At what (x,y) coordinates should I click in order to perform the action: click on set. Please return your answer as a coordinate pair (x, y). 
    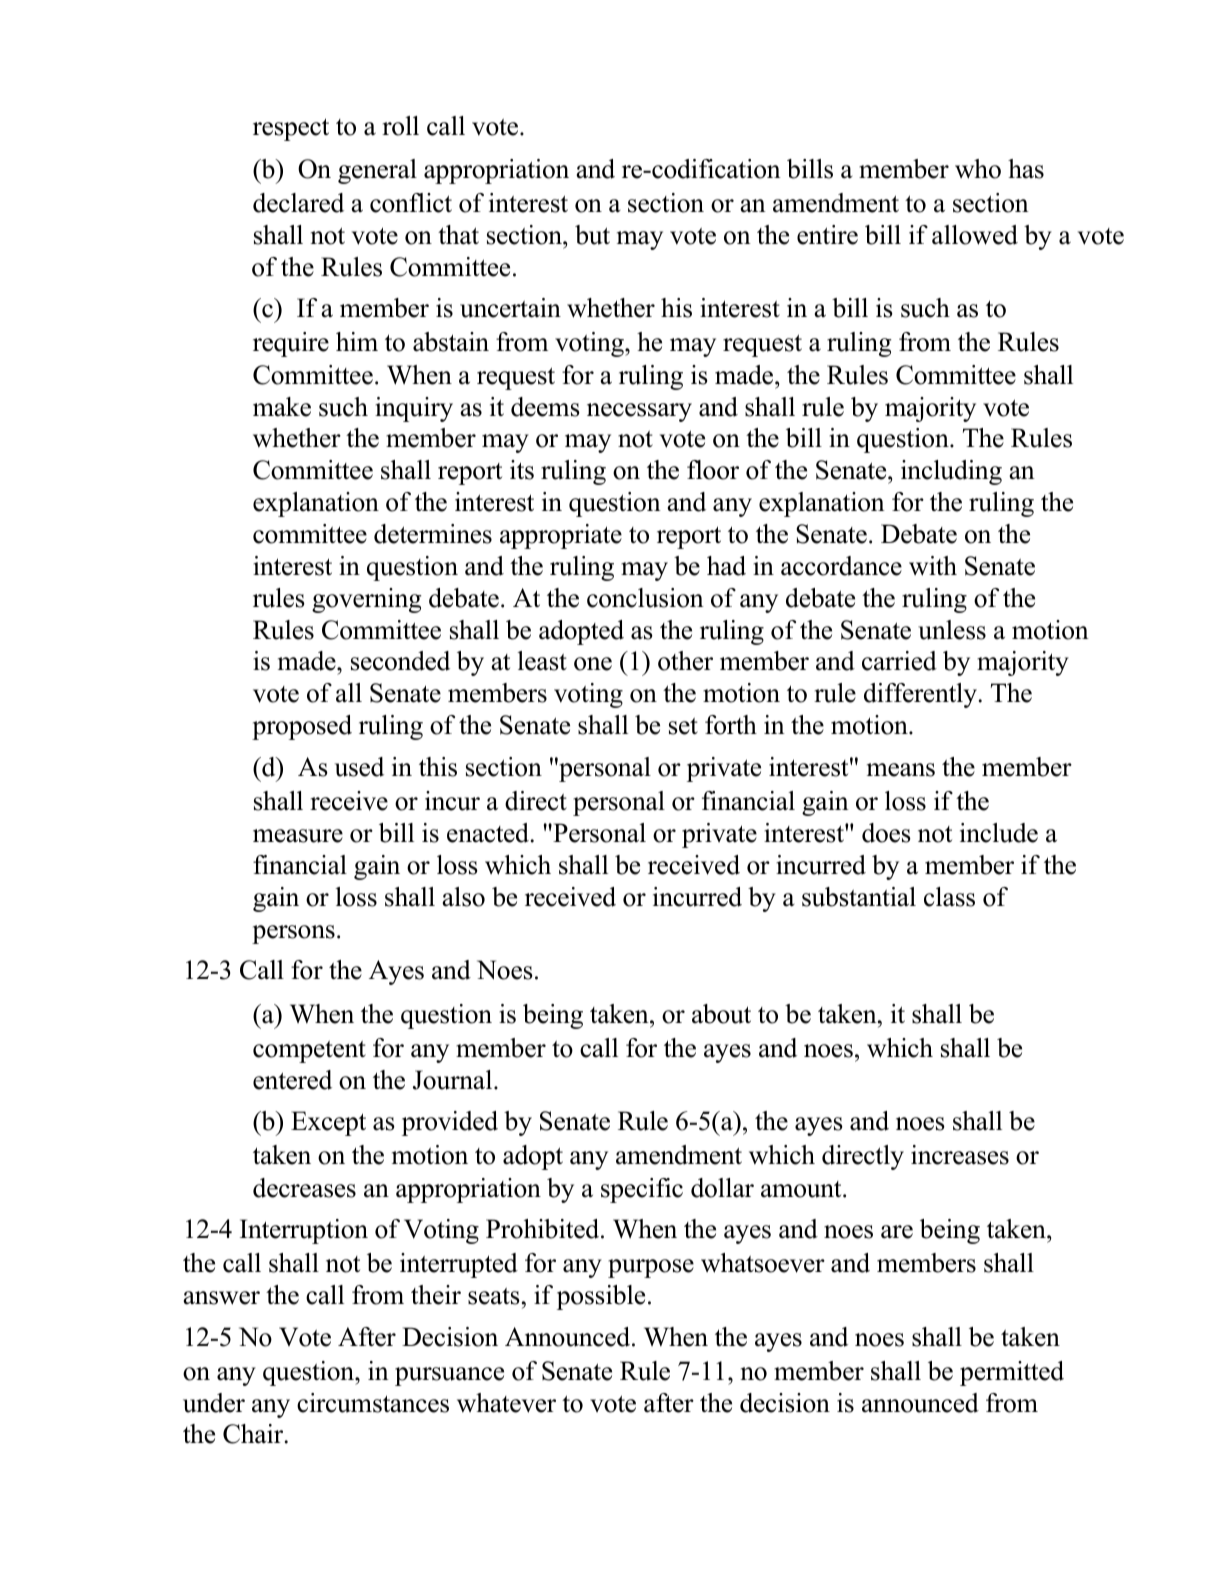
    Looking at the image, I should click on (683, 726).
